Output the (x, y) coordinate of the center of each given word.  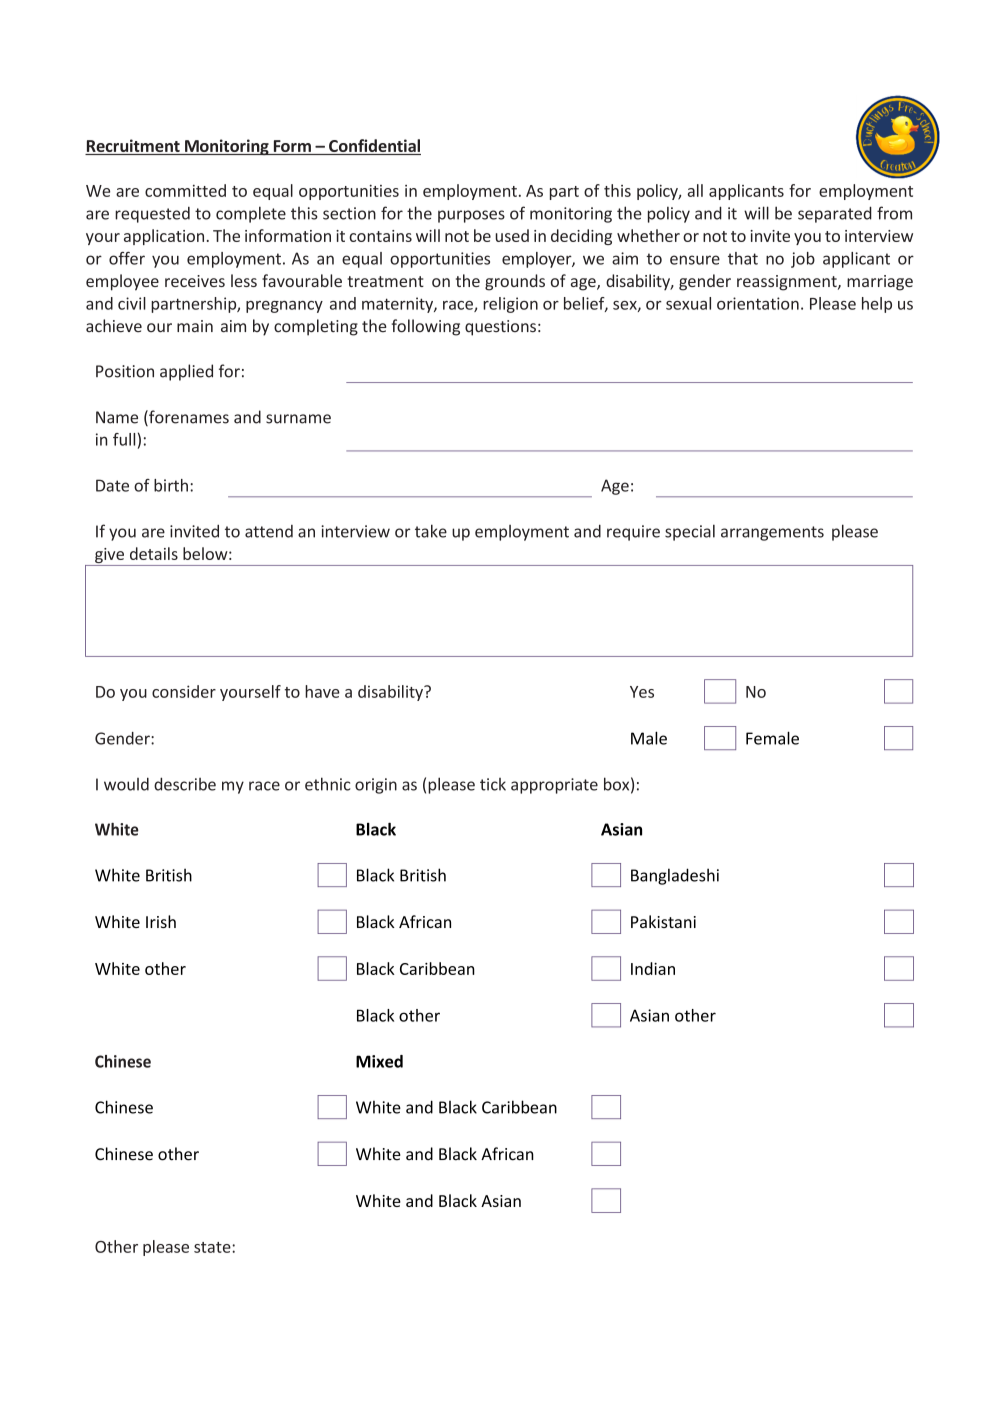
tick (493, 784)
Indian (653, 968)
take (431, 531)
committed (185, 190)
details (154, 553)
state (213, 1247)
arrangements (772, 533)
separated (835, 214)
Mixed (379, 1061)
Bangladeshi (675, 876)
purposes (471, 216)
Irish (161, 921)
